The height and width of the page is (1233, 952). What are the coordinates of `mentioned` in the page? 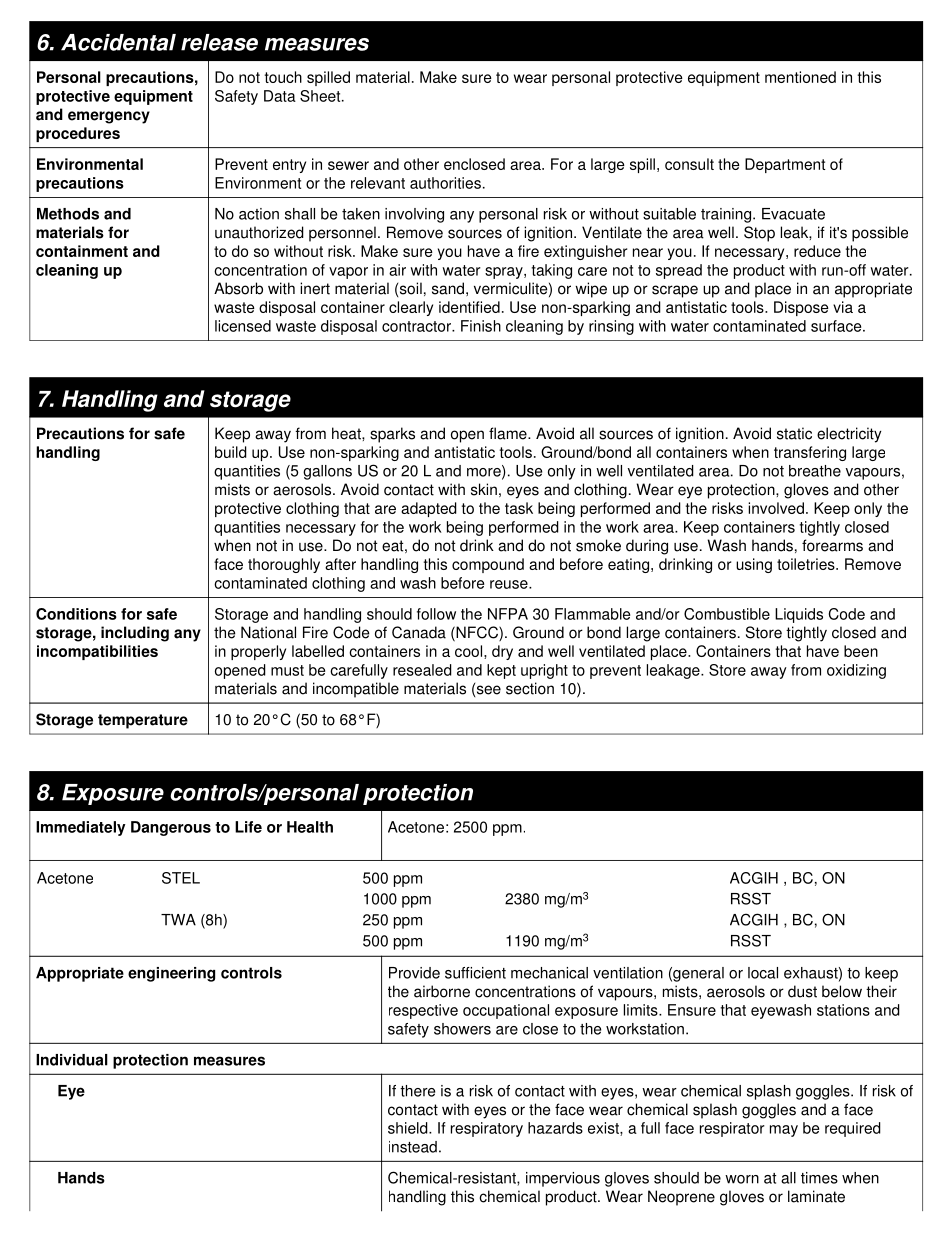 It's located at (800, 77).
